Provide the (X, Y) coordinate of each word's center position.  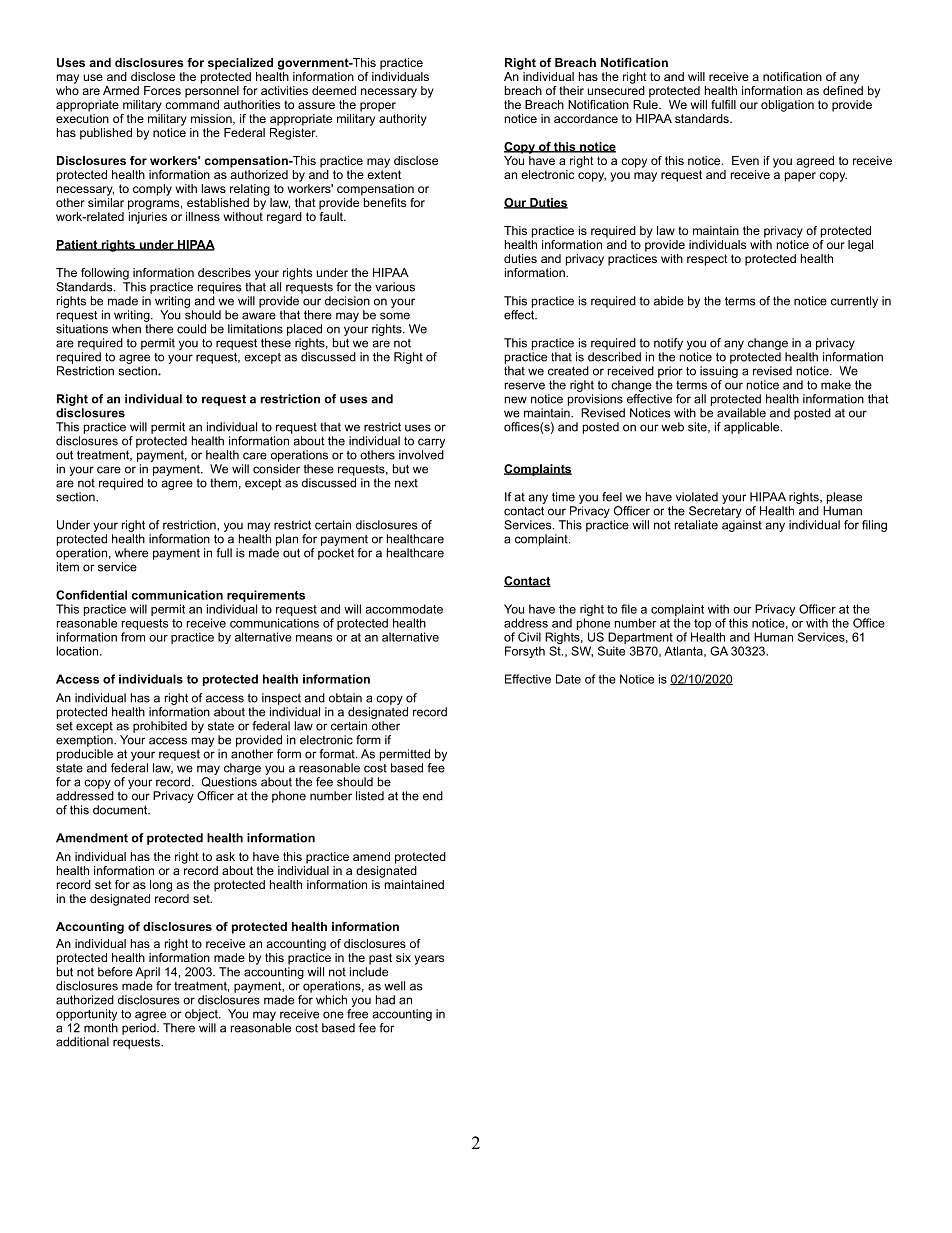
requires (220, 288)
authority (403, 120)
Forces (162, 90)
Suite (611, 651)
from (133, 637)
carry (431, 443)
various (395, 287)
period (140, 1029)
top (702, 624)
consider (276, 469)
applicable (753, 428)
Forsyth (525, 652)
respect (707, 260)
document (121, 810)
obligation (787, 106)
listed (370, 796)
